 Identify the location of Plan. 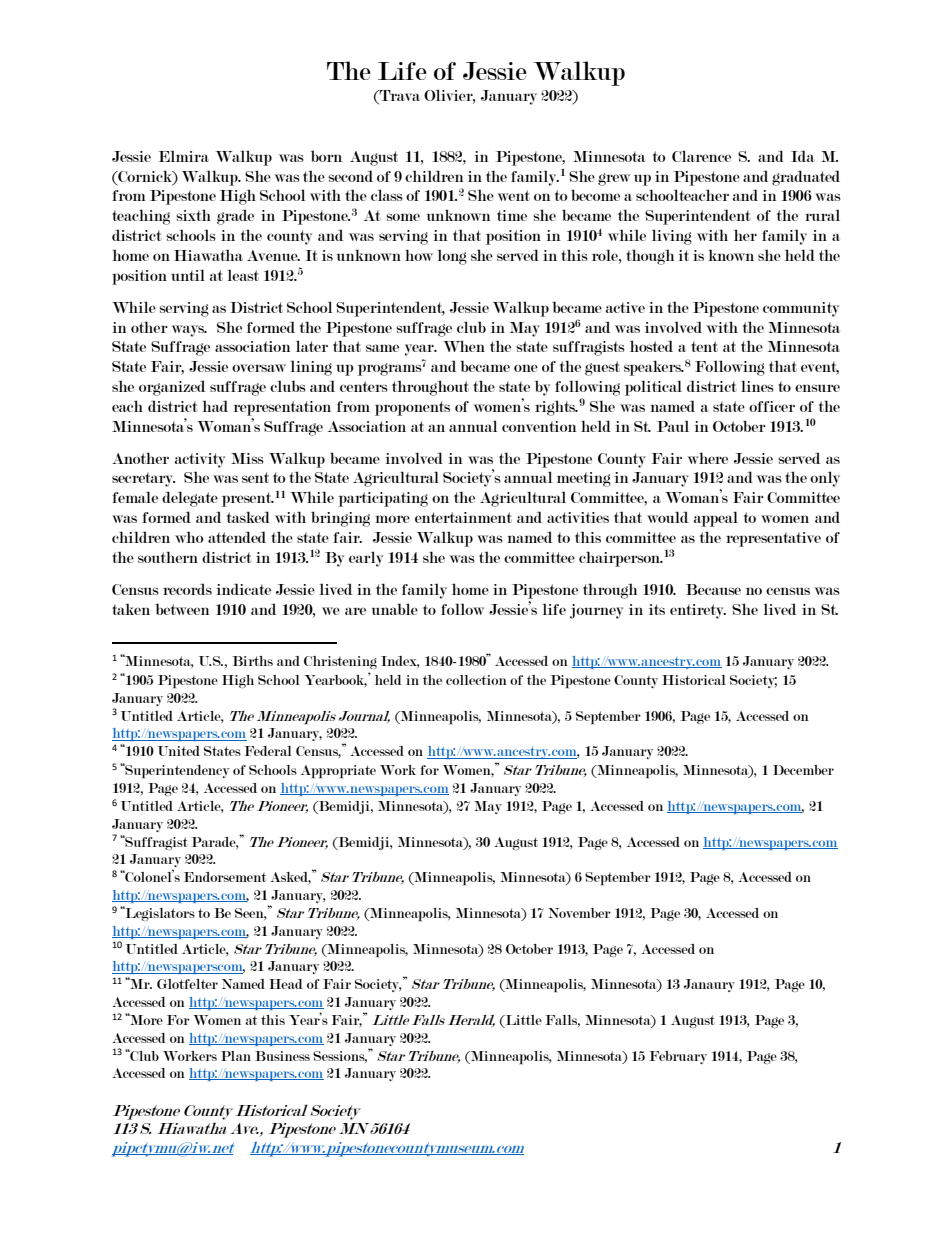
(236, 1056).
